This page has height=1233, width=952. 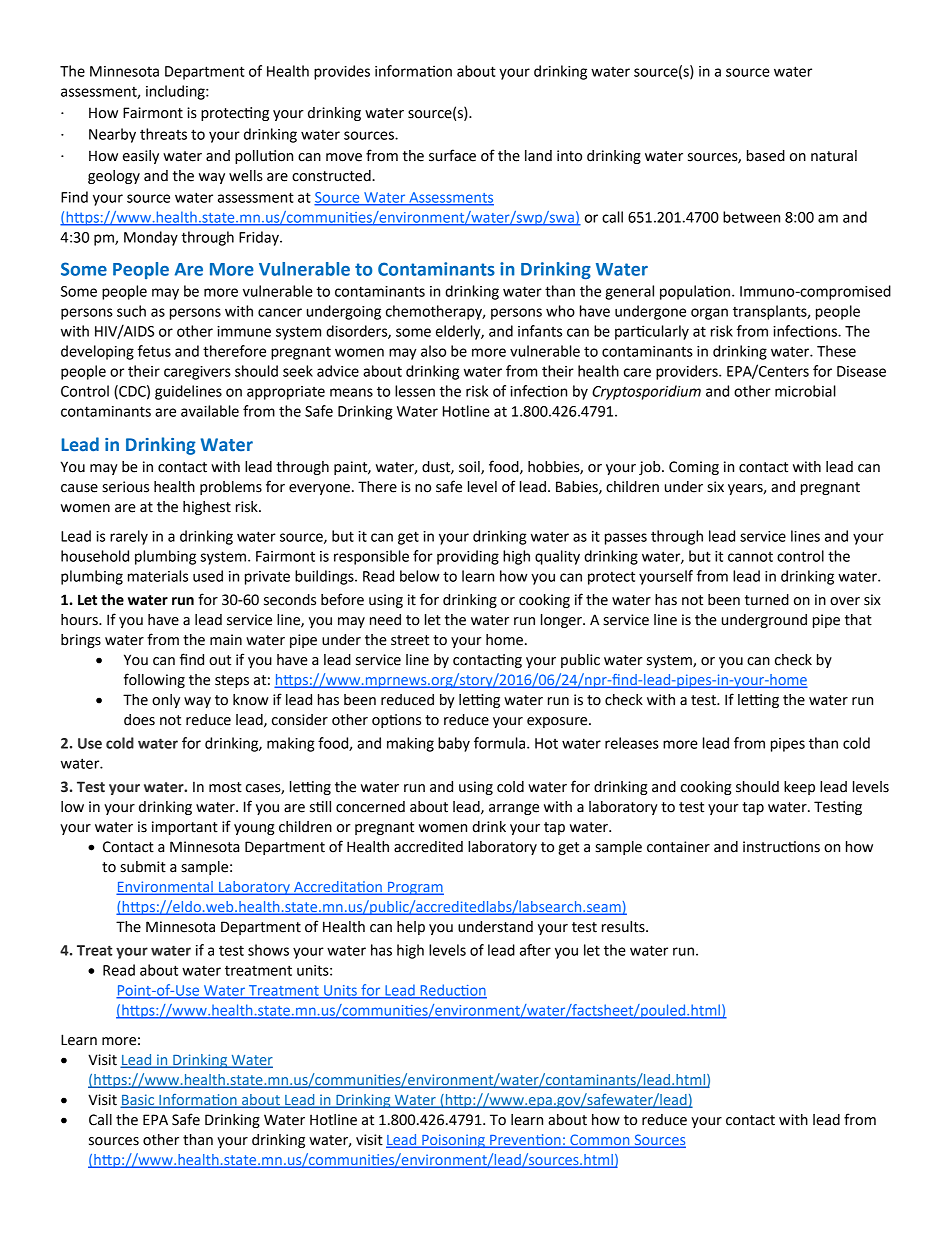 I want to click on threats, so click(x=163, y=134).
